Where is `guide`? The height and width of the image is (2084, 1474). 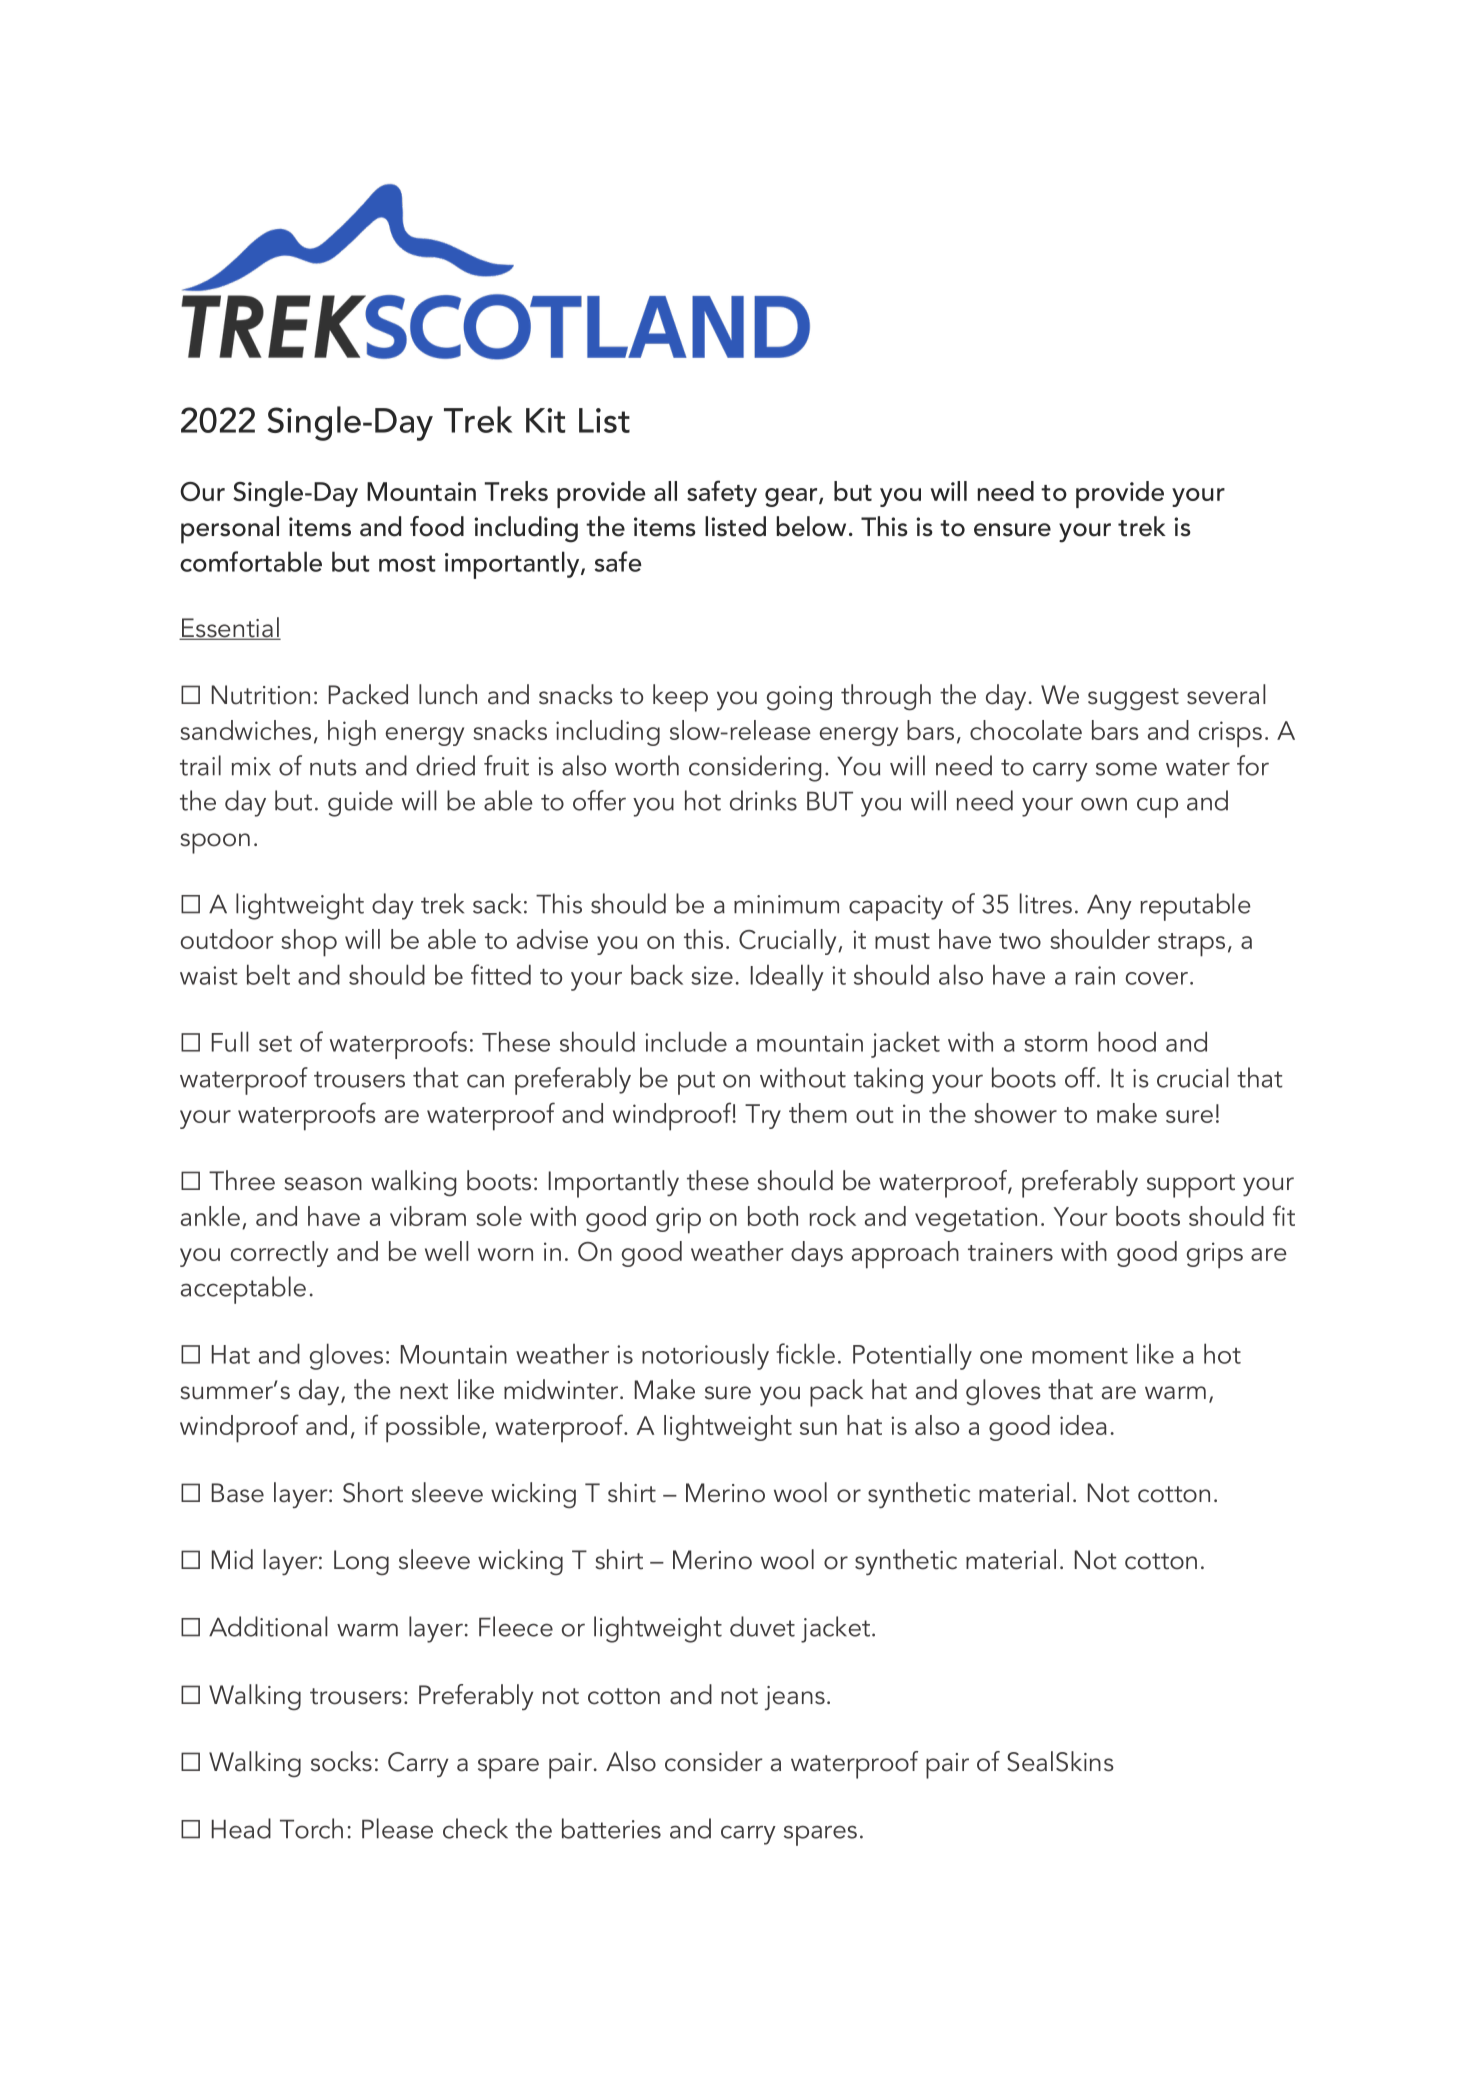 guide is located at coordinates (360, 803).
